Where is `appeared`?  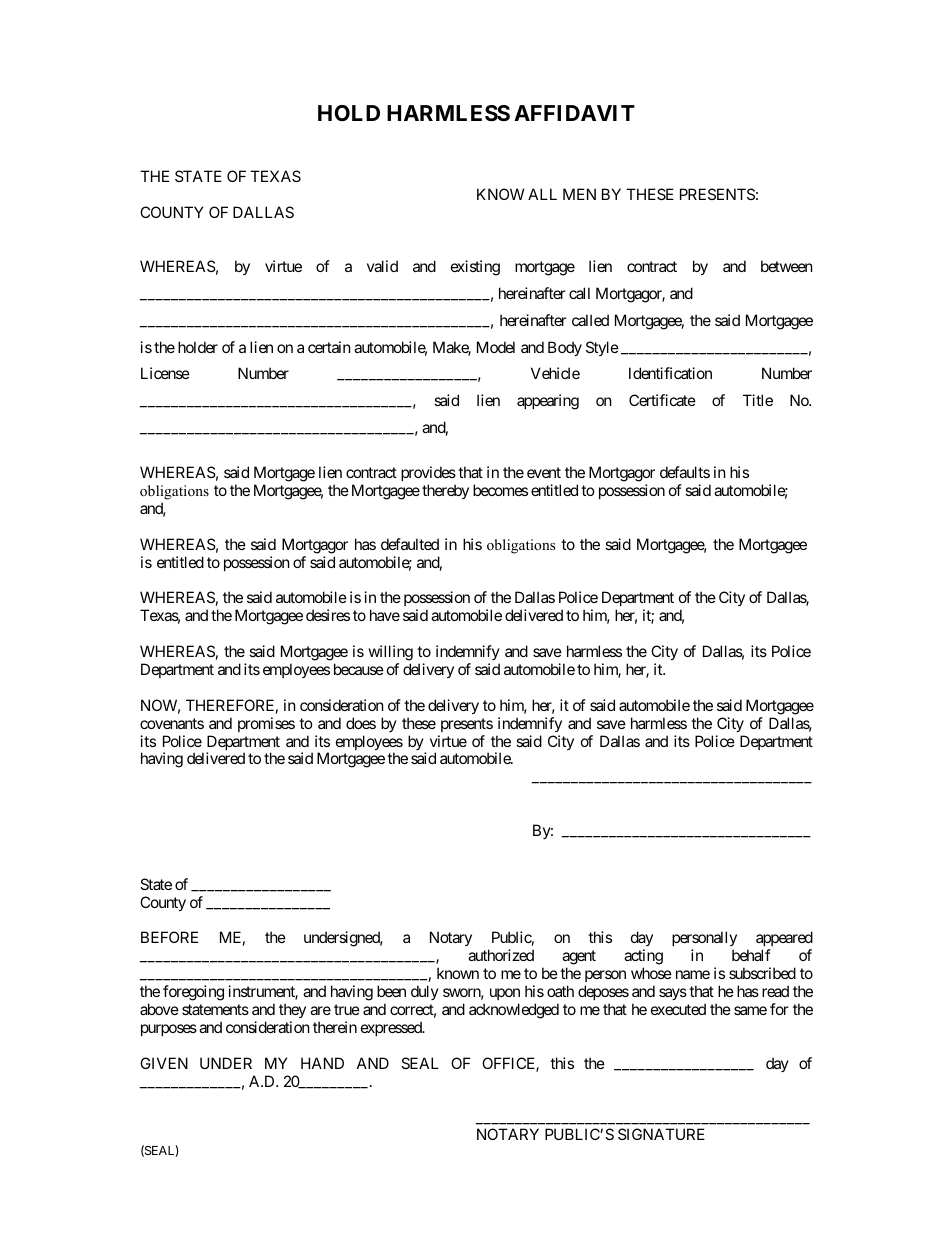 appeared is located at coordinates (784, 940).
